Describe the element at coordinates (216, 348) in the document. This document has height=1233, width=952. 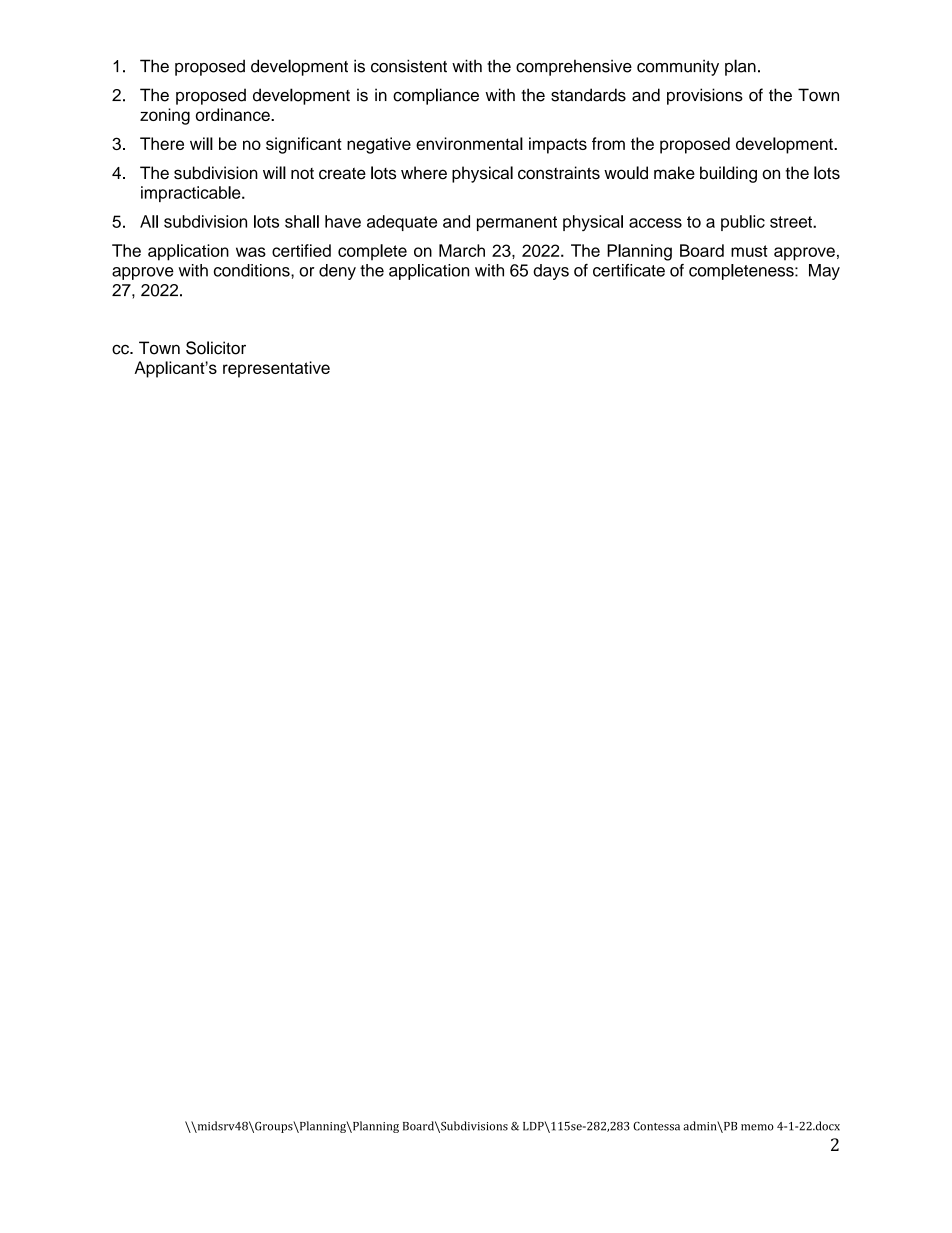
I see `Solicitor` at that location.
